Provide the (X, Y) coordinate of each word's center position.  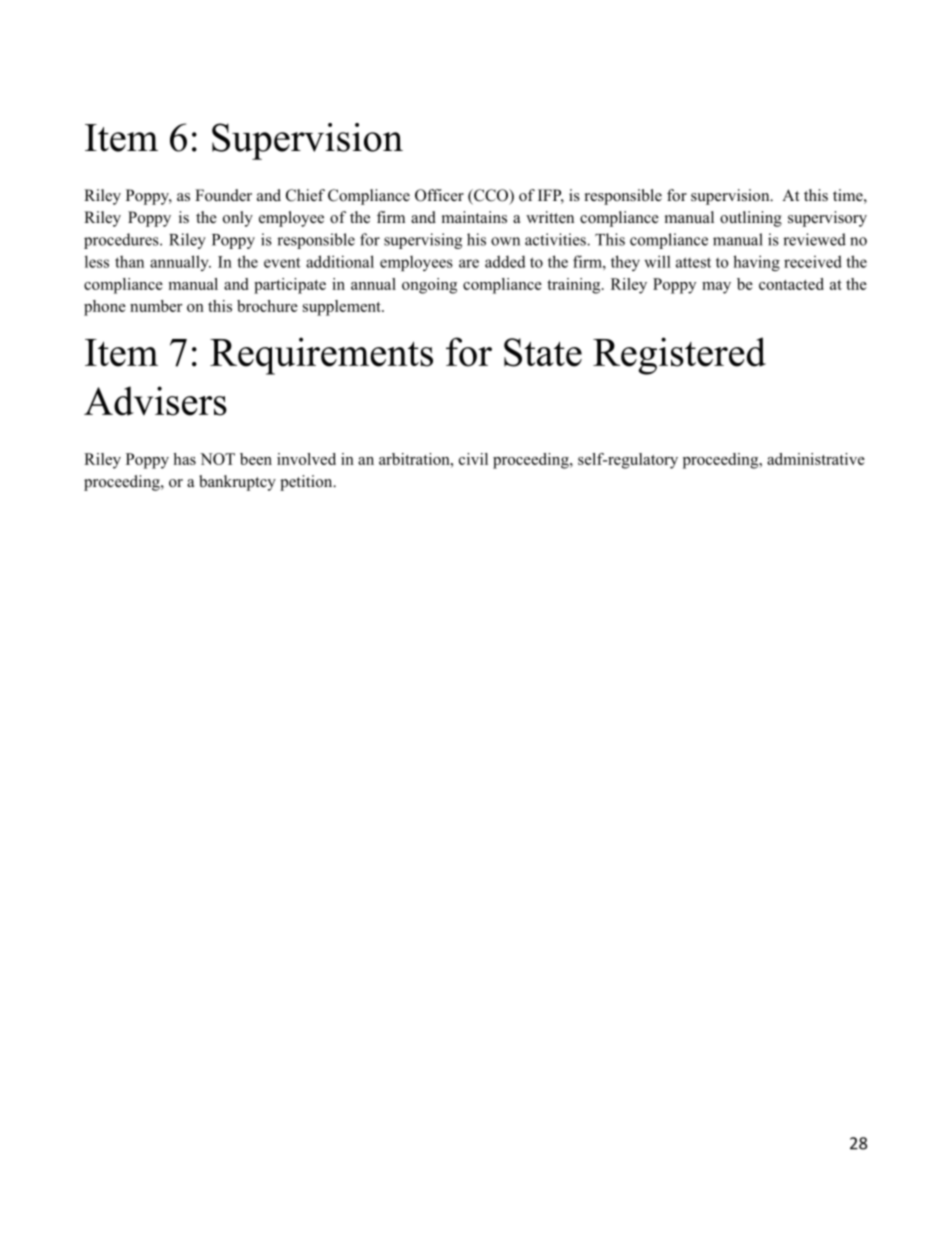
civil (473, 459)
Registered (679, 356)
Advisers (155, 401)
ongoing (429, 286)
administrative (816, 459)
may (716, 288)
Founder (223, 195)
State (543, 352)
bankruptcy (237, 483)
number (156, 306)
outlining (751, 219)
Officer (439, 195)
